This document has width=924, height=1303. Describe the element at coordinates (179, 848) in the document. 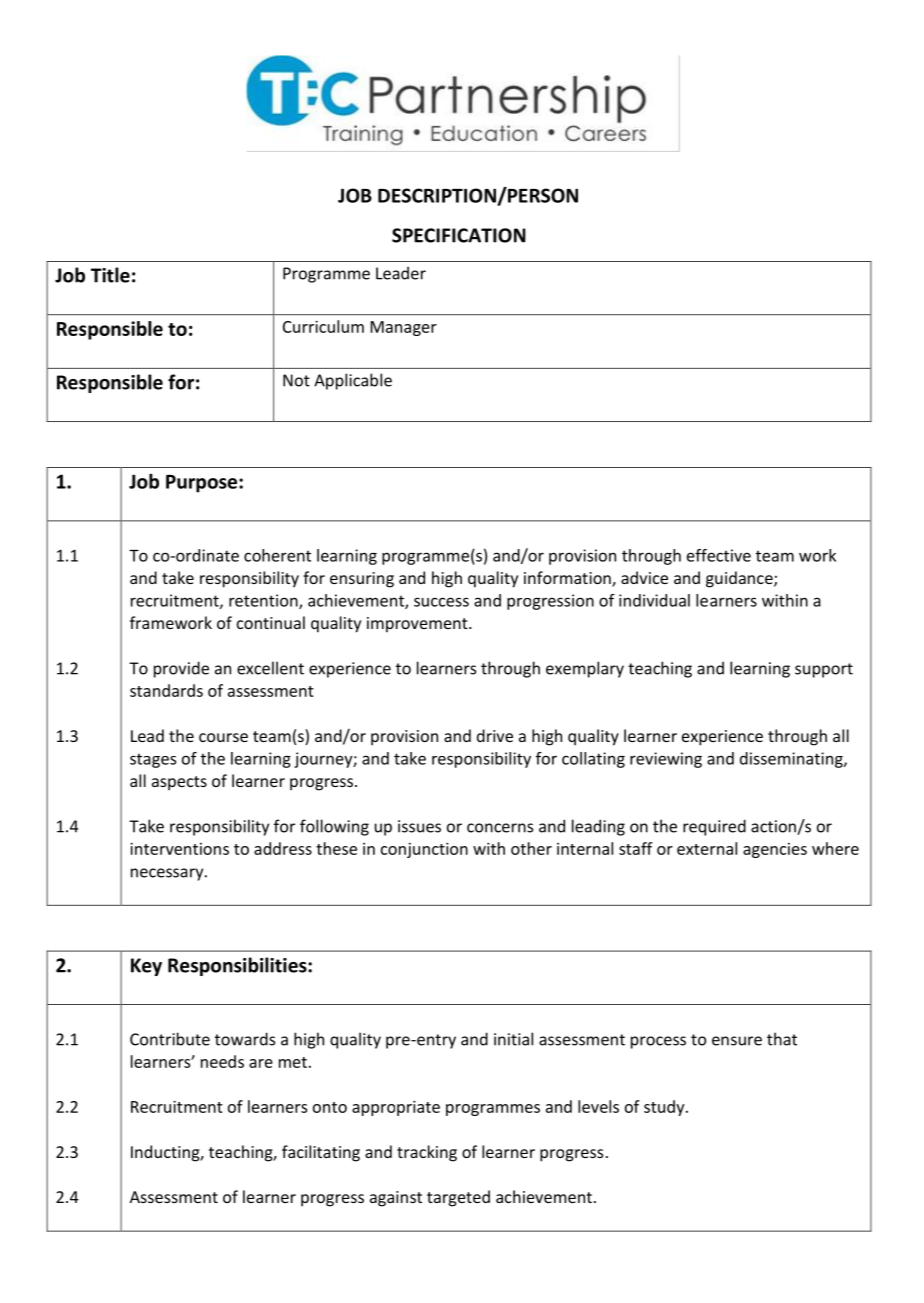

I see `interventions` at that location.
